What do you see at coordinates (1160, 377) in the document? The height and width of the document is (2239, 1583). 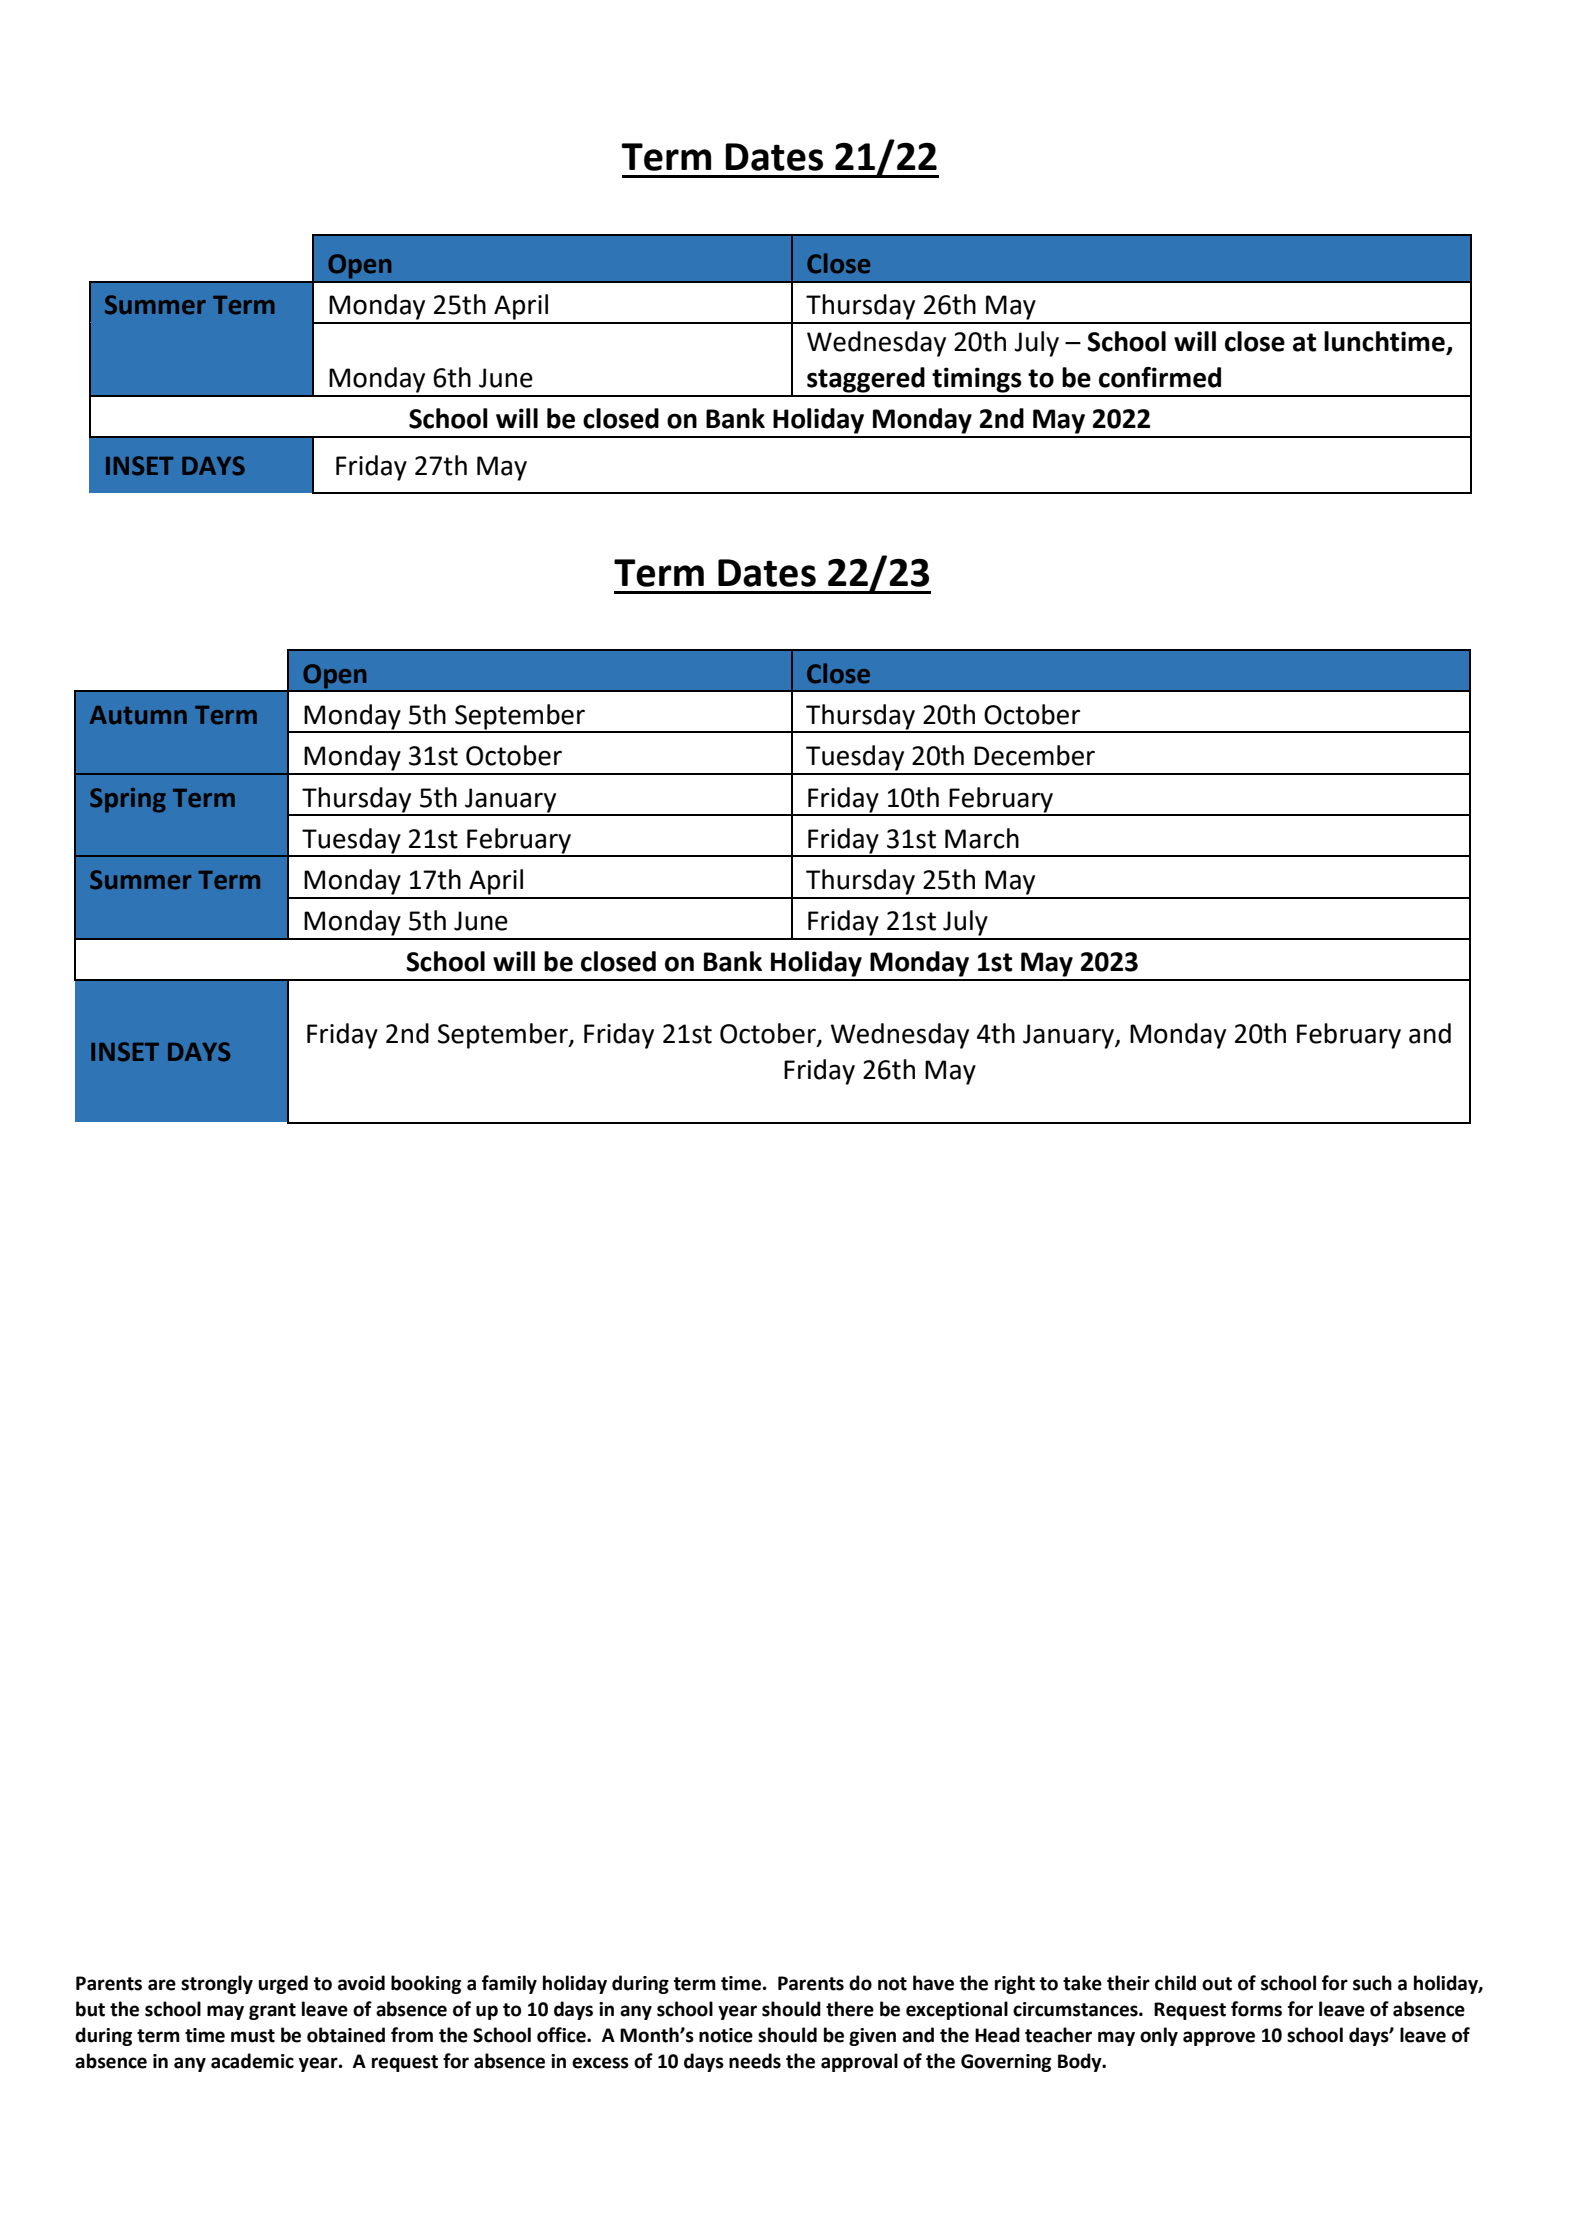 I see `confirmed` at bounding box center [1160, 377].
